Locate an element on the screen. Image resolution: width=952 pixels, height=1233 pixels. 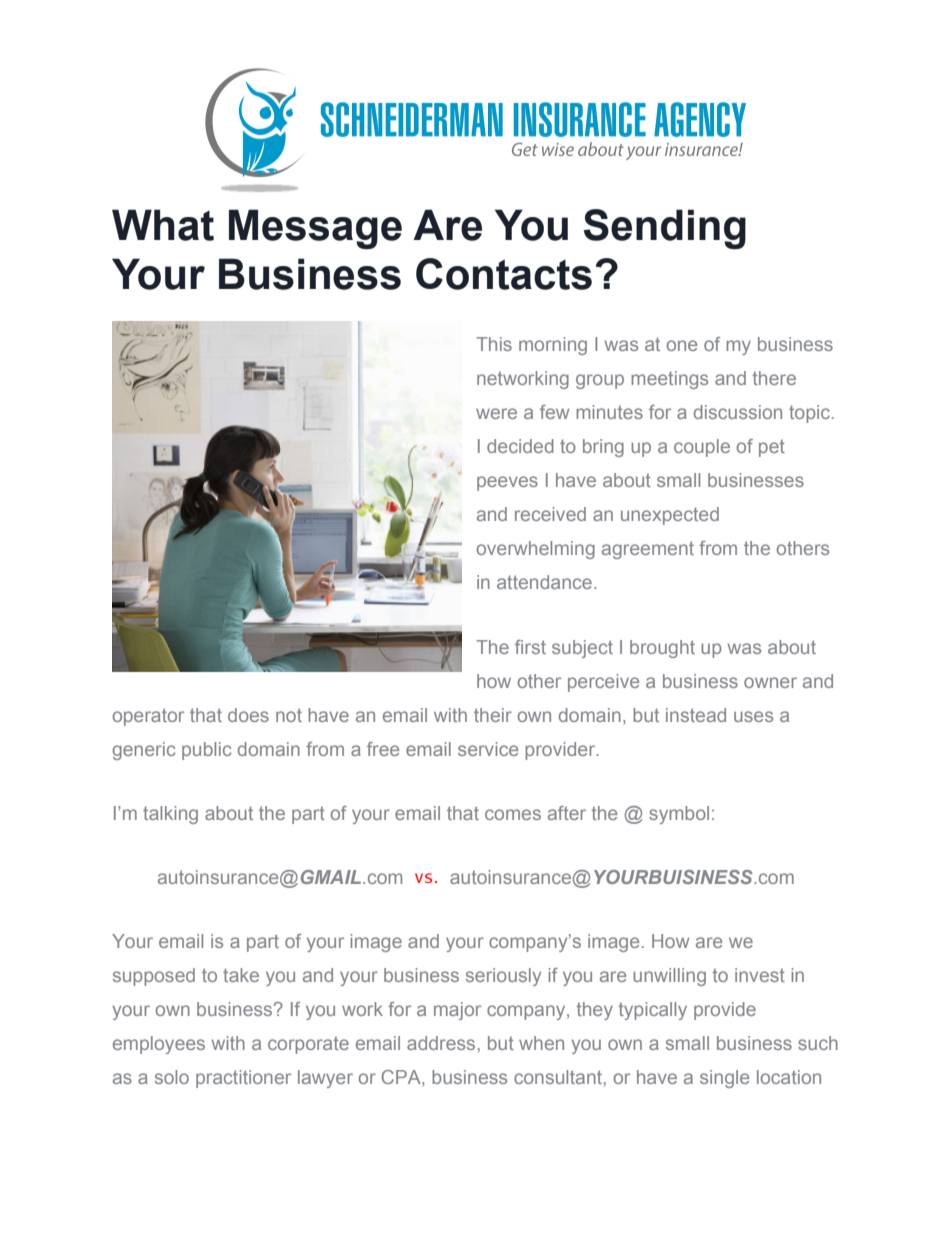
Contacts is located at coordinates (504, 274).
